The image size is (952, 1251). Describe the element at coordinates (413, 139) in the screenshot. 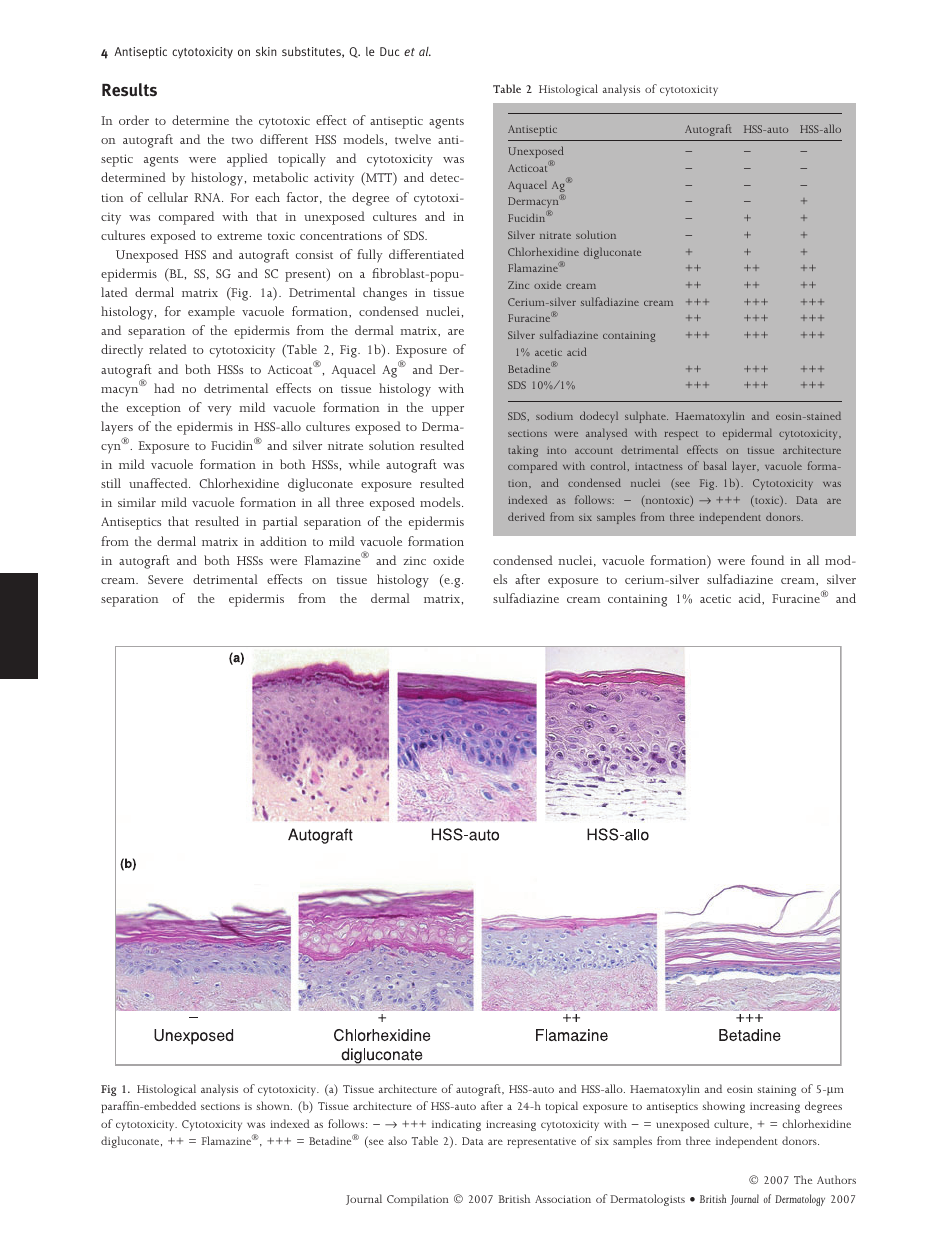

I see `twelve` at that location.
